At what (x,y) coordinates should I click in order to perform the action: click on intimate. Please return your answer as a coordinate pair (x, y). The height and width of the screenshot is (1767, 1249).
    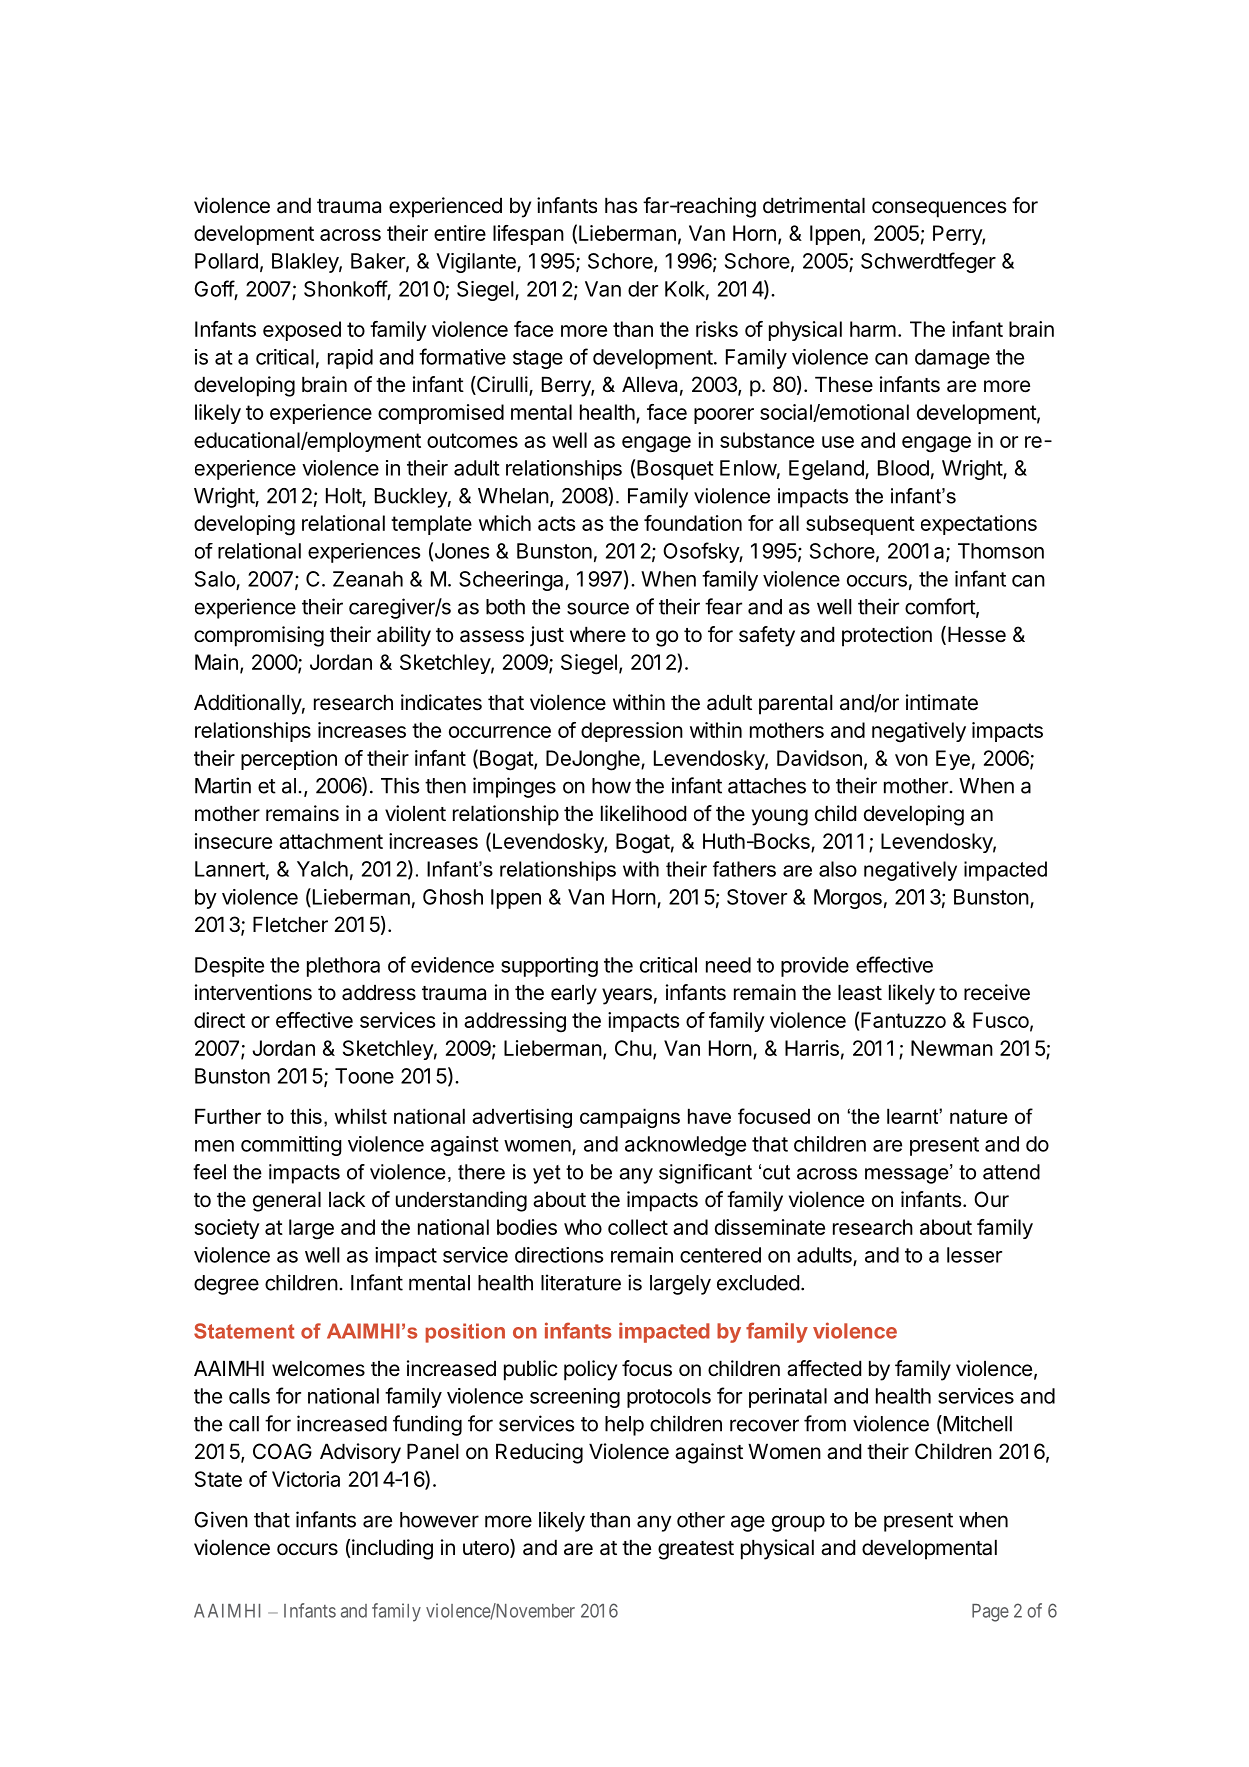
    Looking at the image, I should click on (942, 702).
